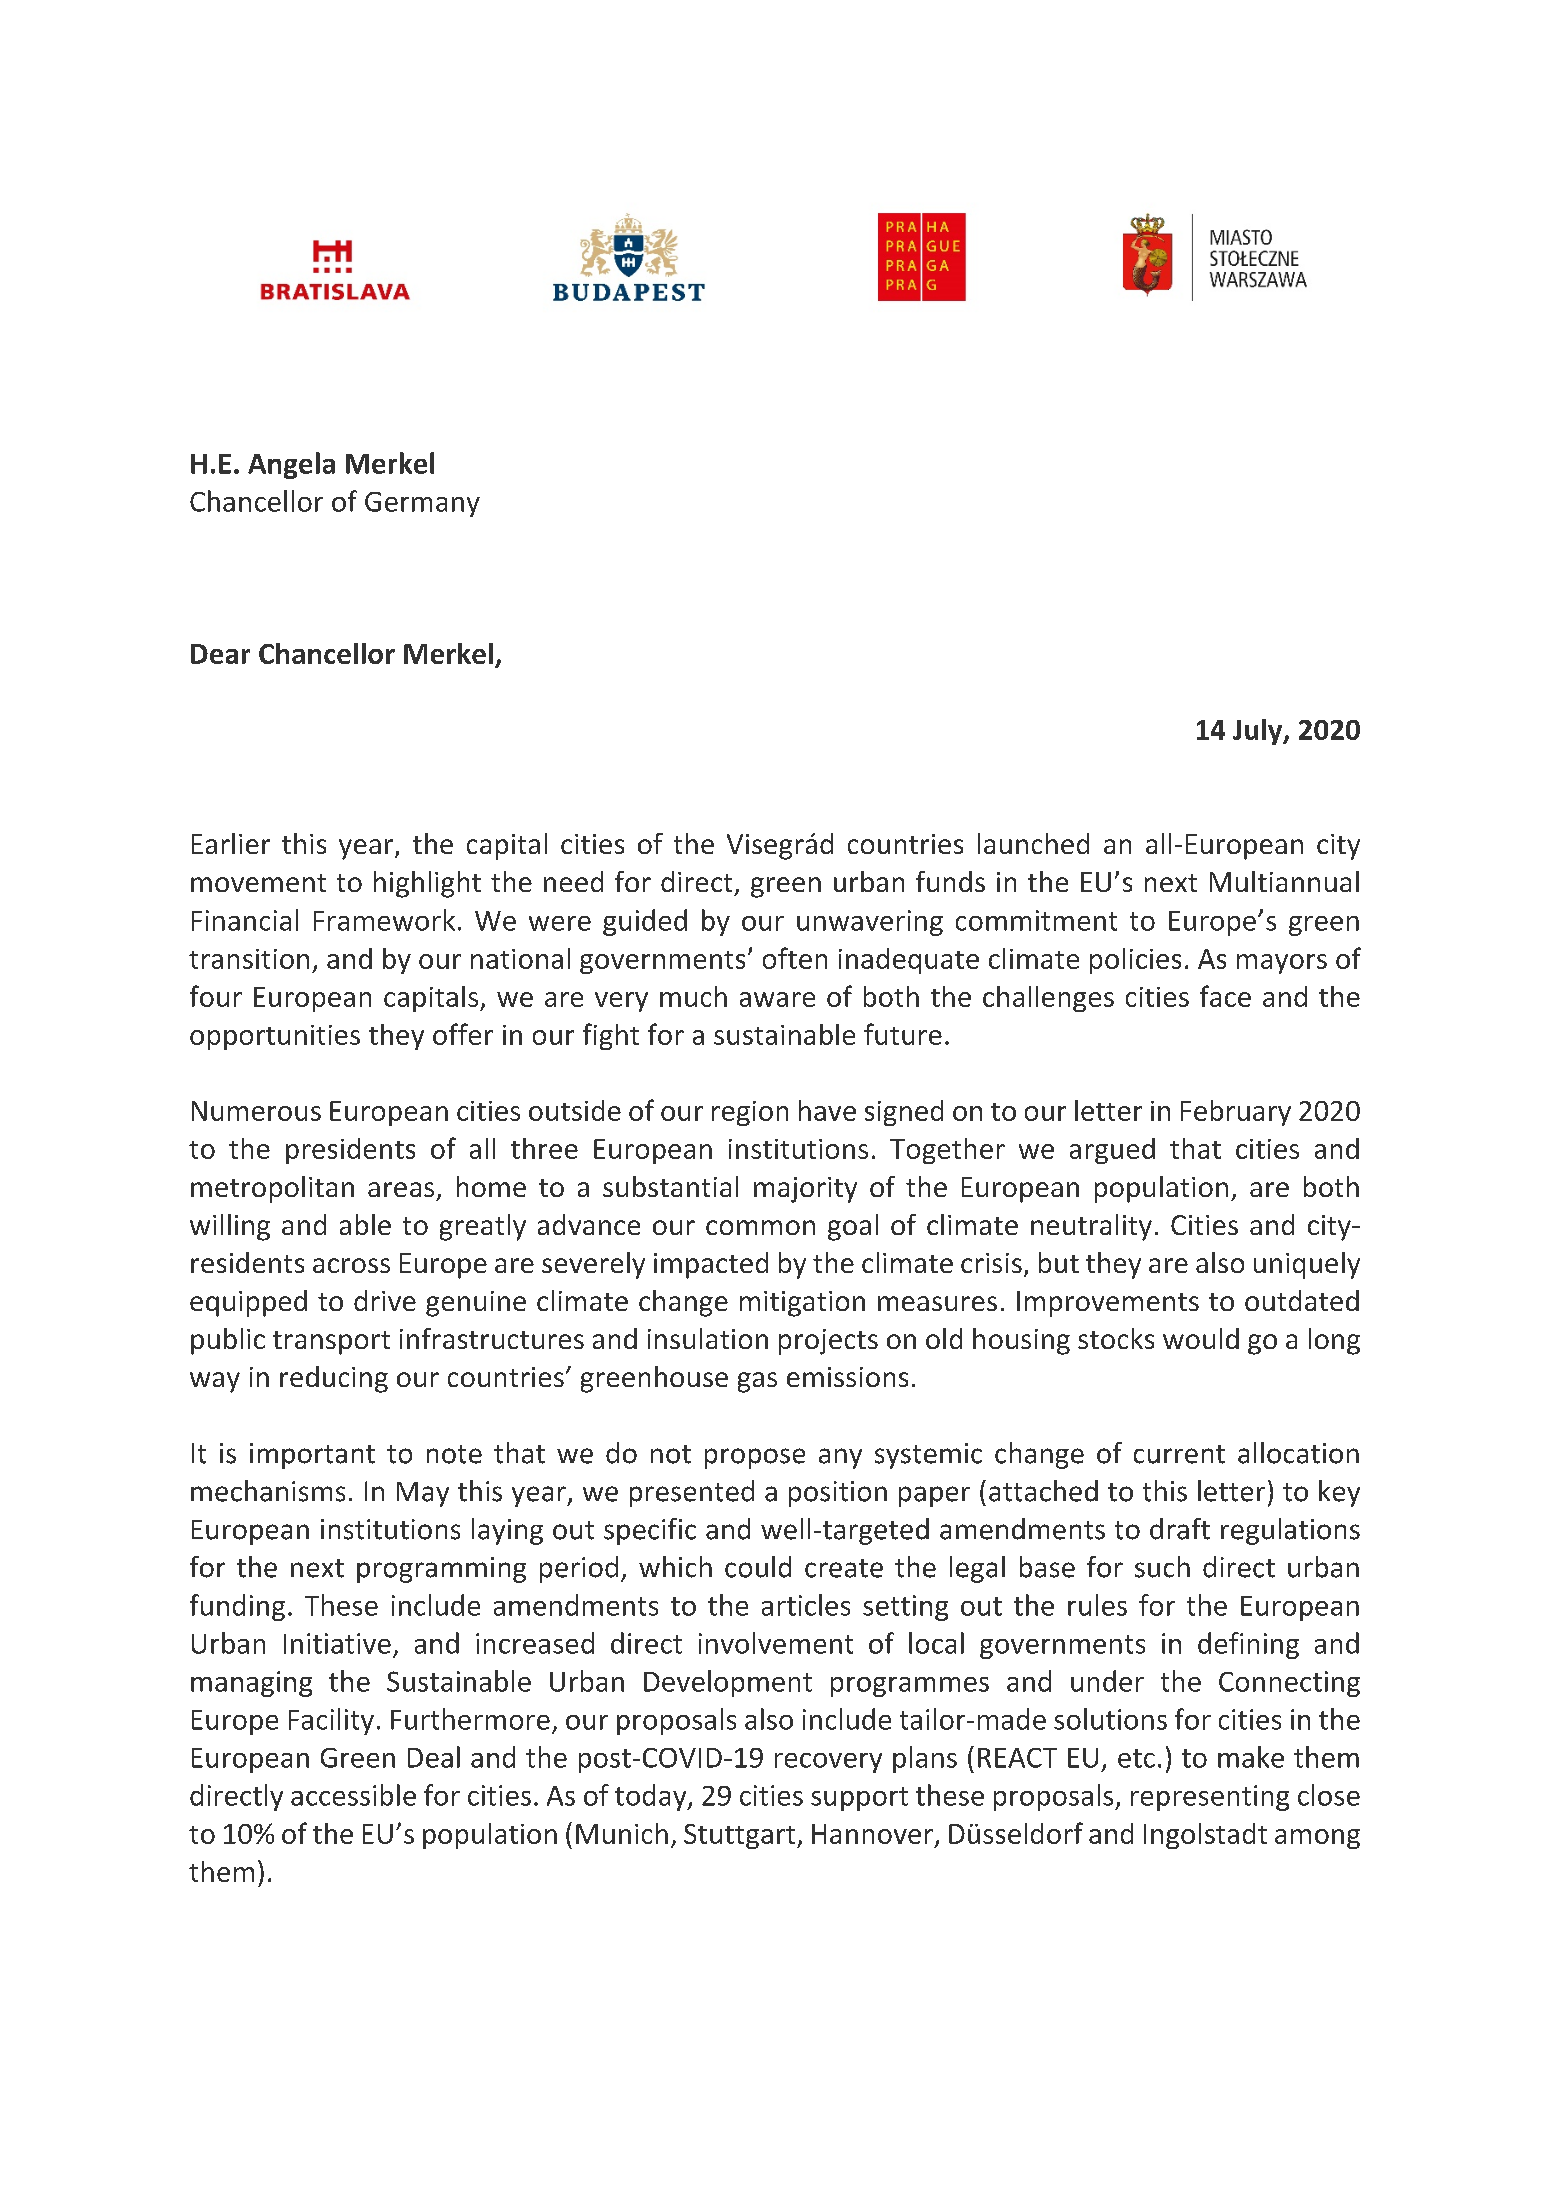  What do you see at coordinates (1259, 732) in the screenshot?
I see `July` at bounding box center [1259, 732].
